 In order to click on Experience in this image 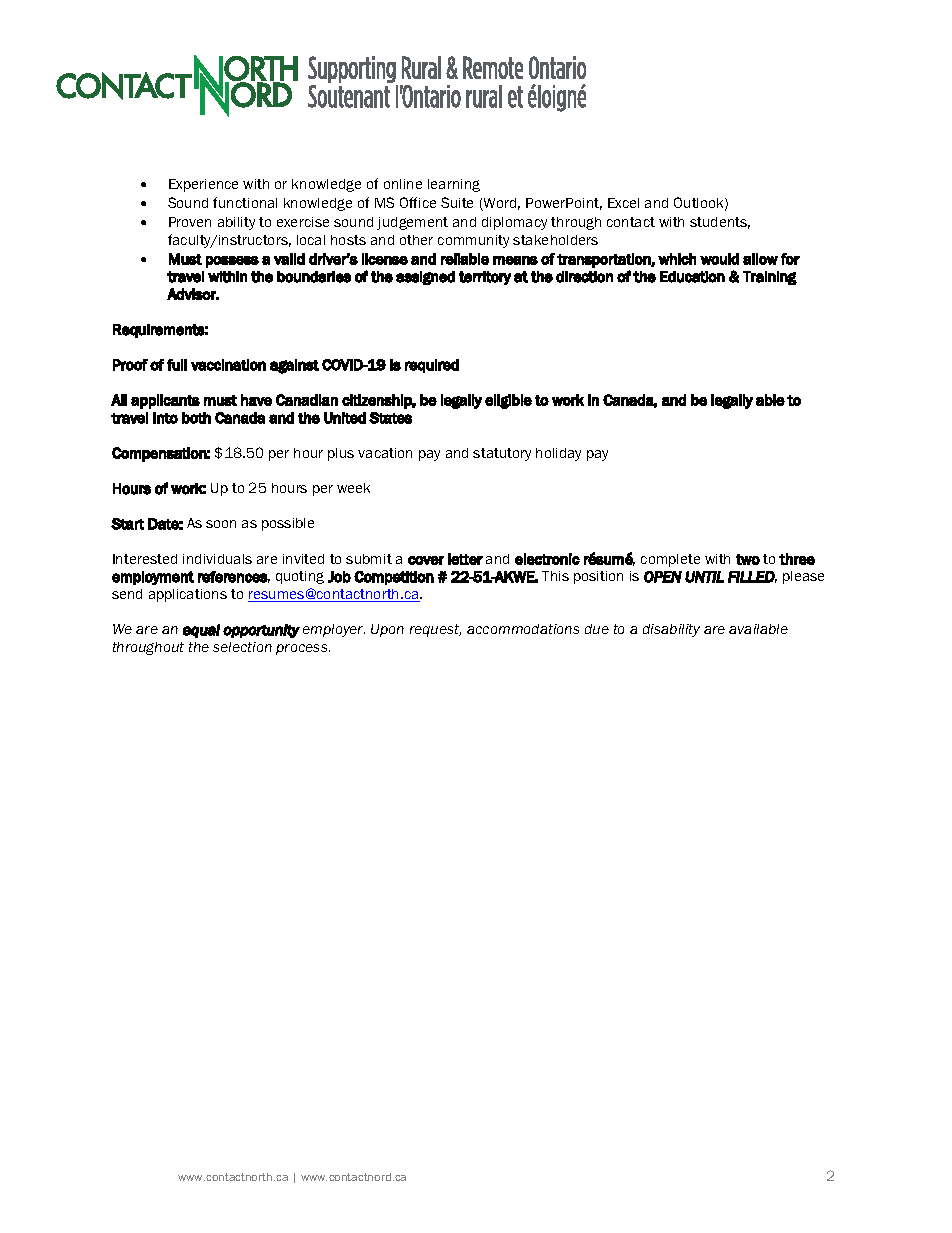, I will do `click(203, 185)`.
